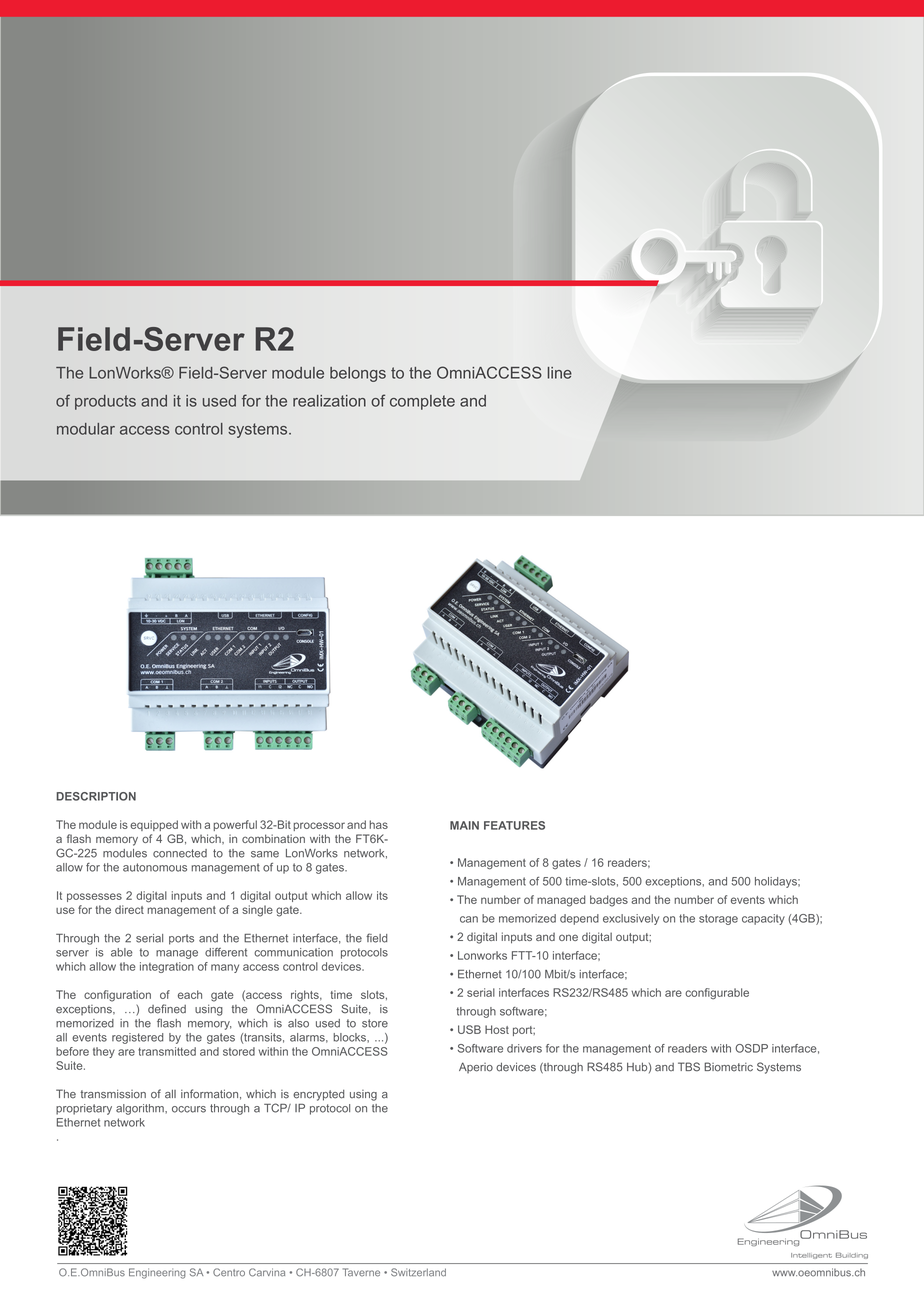 The height and width of the screenshot is (1308, 924). What do you see at coordinates (418, 1272) in the screenshot?
I see `Switzerland` at bounding box center [418, 1272].
